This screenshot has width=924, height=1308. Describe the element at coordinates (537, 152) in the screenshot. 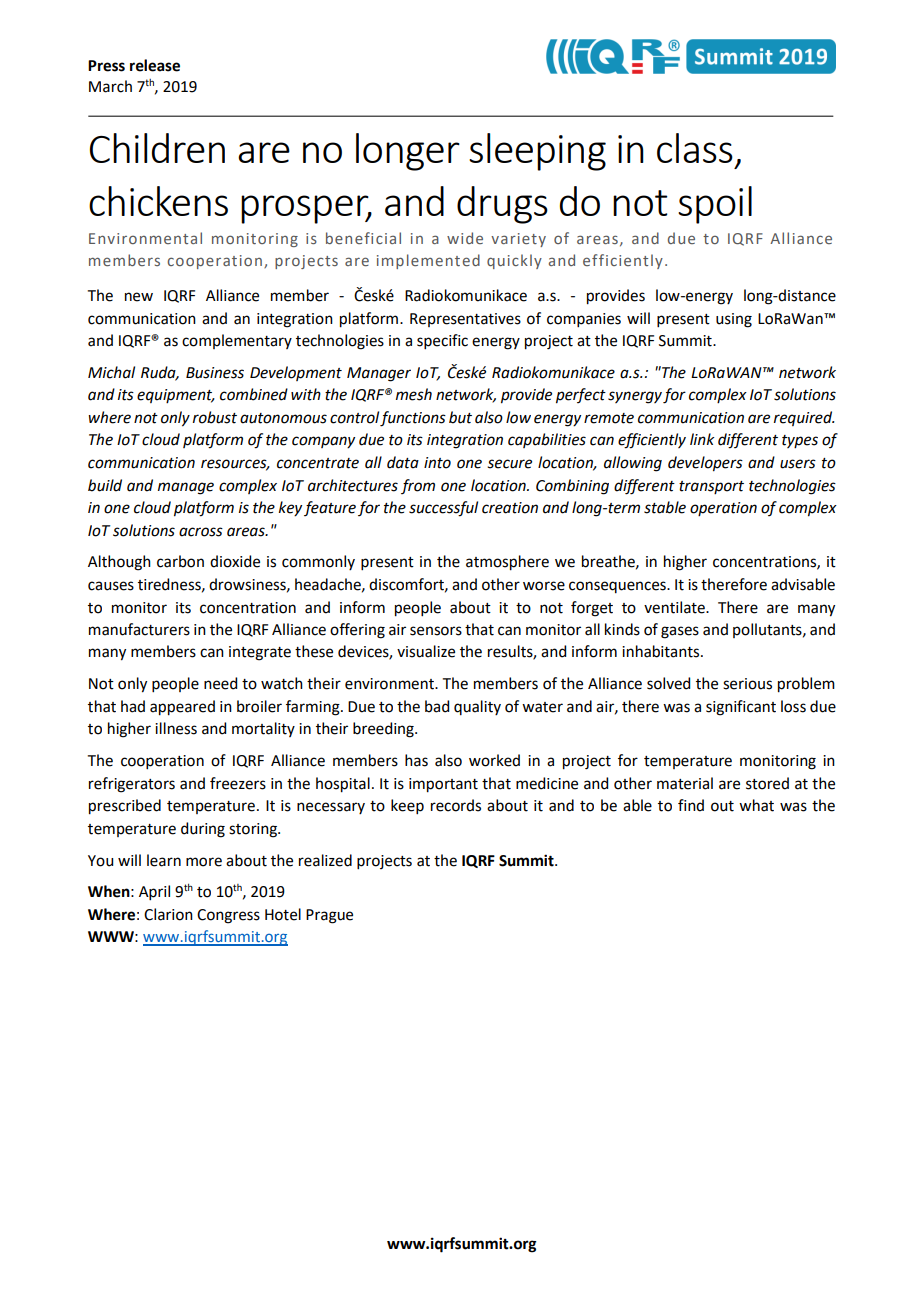

I see `sleeping` at that location.
